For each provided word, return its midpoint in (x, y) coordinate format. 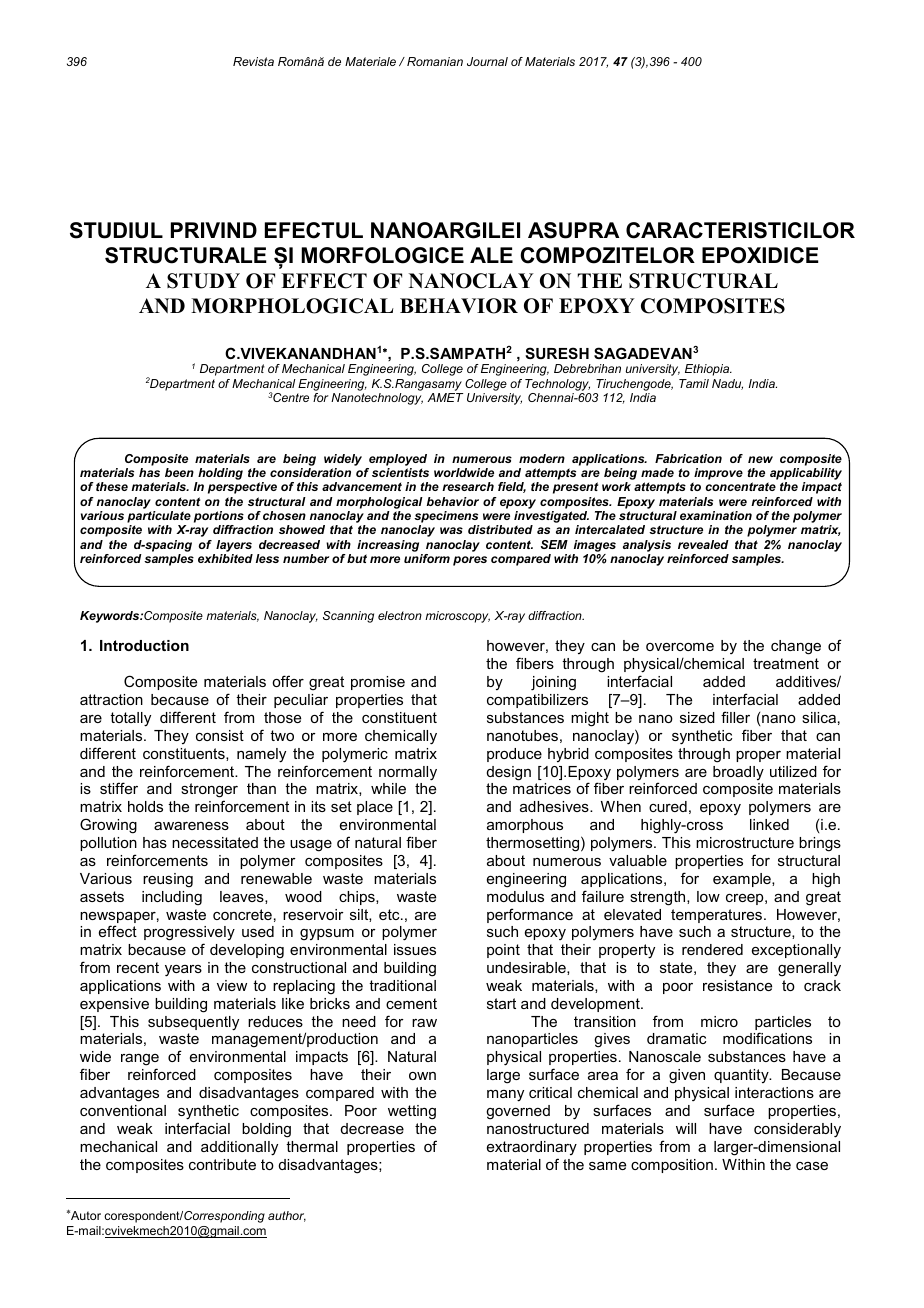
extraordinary (532, 1148)
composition (672, 1166)
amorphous (525, 826)
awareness (191, 826)
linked (769, 824)
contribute (222, 1164)
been (179, 472)
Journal (487, 61)
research (468, 486)
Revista (253, 61)
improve (718, 475)
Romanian (435, 61)
